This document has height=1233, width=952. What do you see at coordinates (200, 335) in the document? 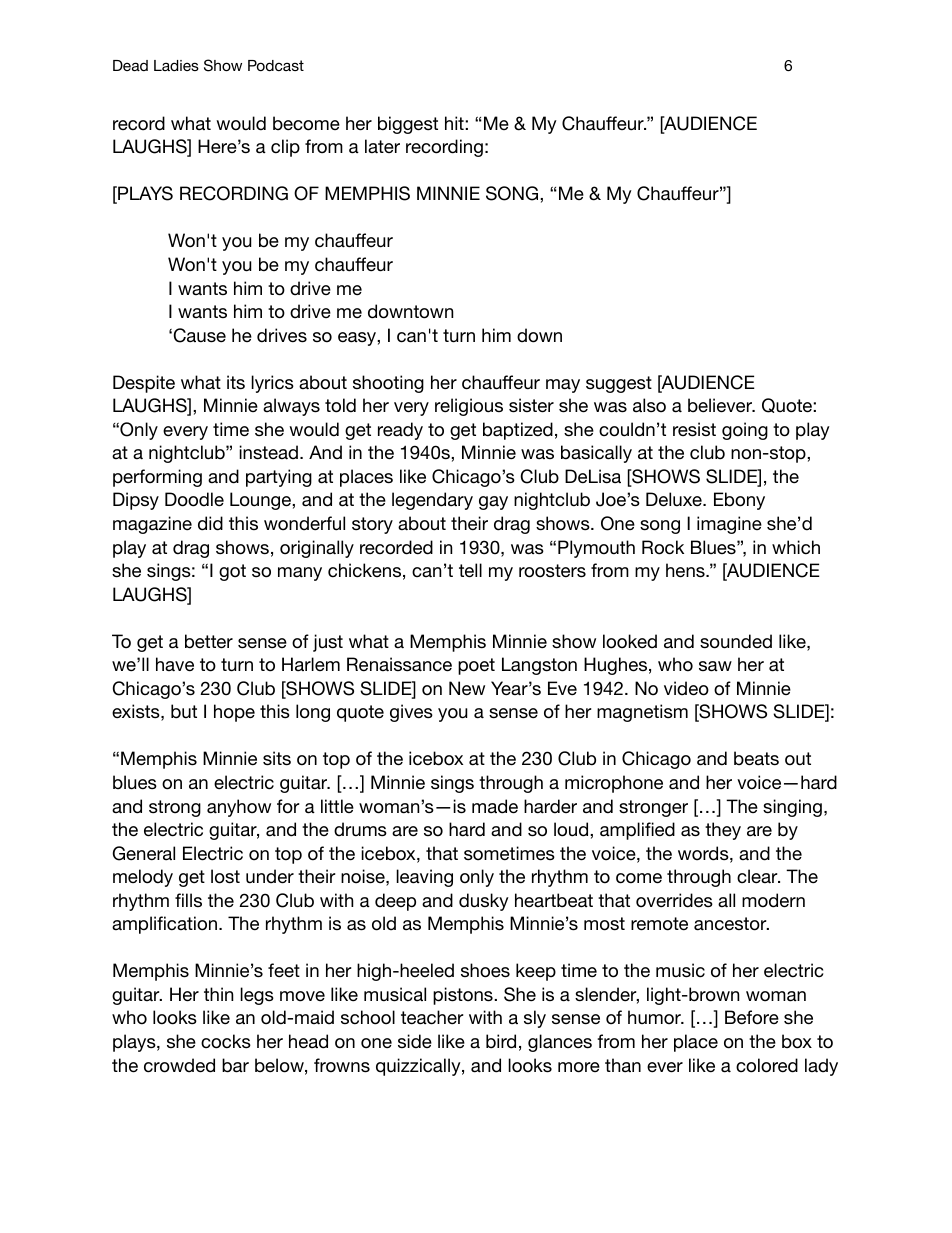
I see `Cause` at bounding box center [200, 335].
